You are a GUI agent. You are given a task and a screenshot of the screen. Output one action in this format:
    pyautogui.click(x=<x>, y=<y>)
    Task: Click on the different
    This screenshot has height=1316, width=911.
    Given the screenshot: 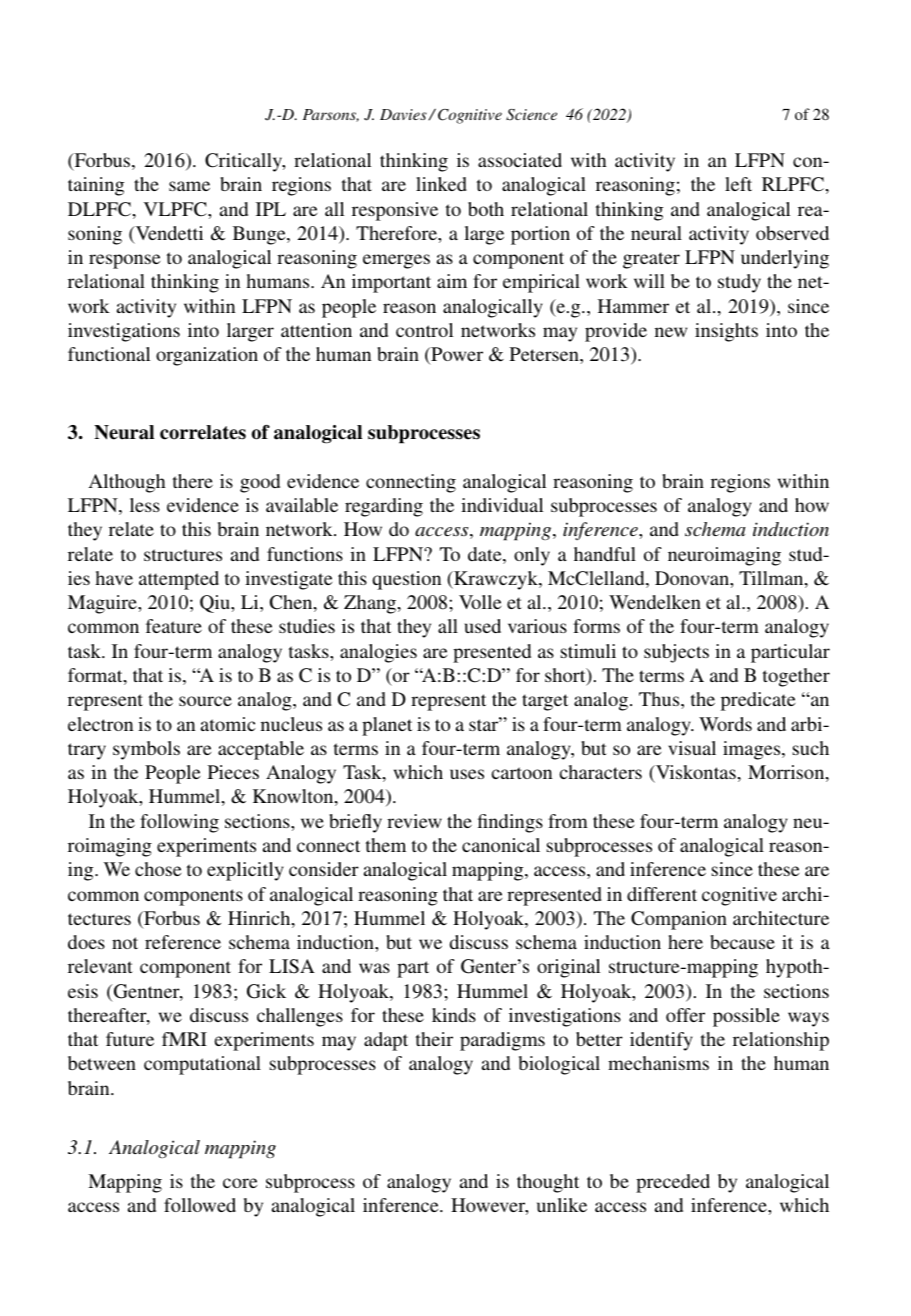 What is the action you would take?
    pyautogui.click(x=662, y=894)
